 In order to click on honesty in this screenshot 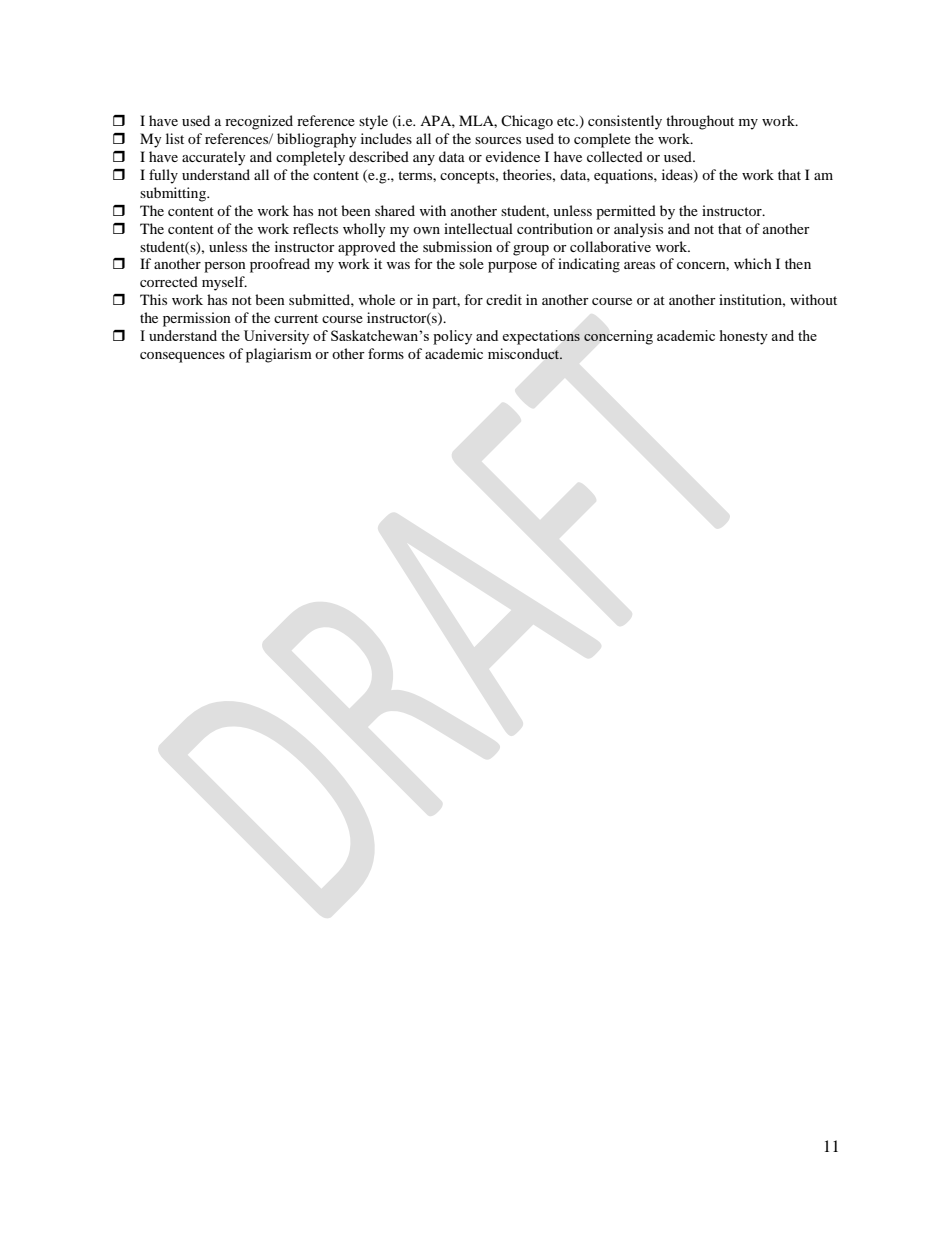, I will do `click(744, 337)`.
